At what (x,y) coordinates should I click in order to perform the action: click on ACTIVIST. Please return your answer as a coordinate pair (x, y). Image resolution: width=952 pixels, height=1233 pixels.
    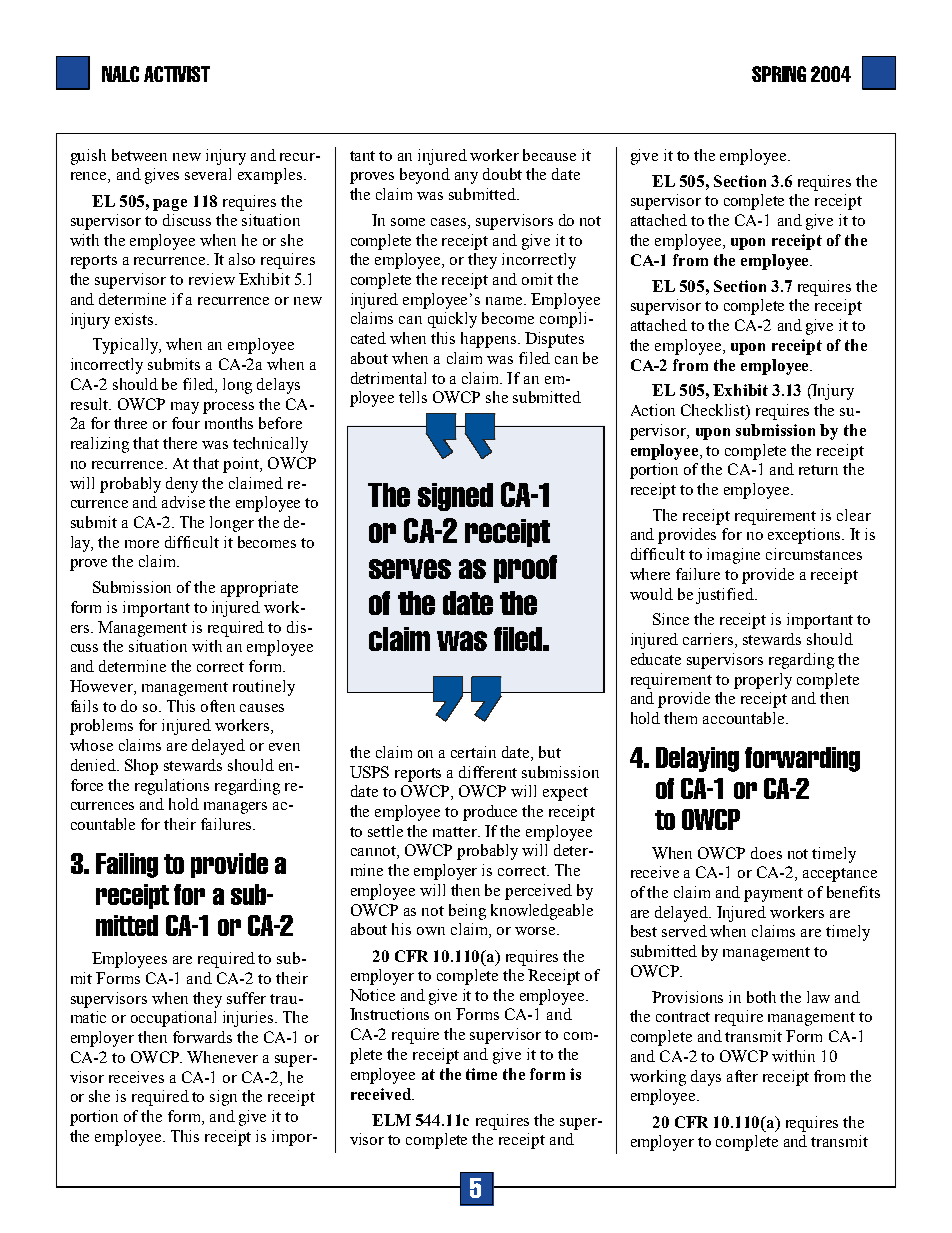
    Looking at the image, I should click on (177, 74).
